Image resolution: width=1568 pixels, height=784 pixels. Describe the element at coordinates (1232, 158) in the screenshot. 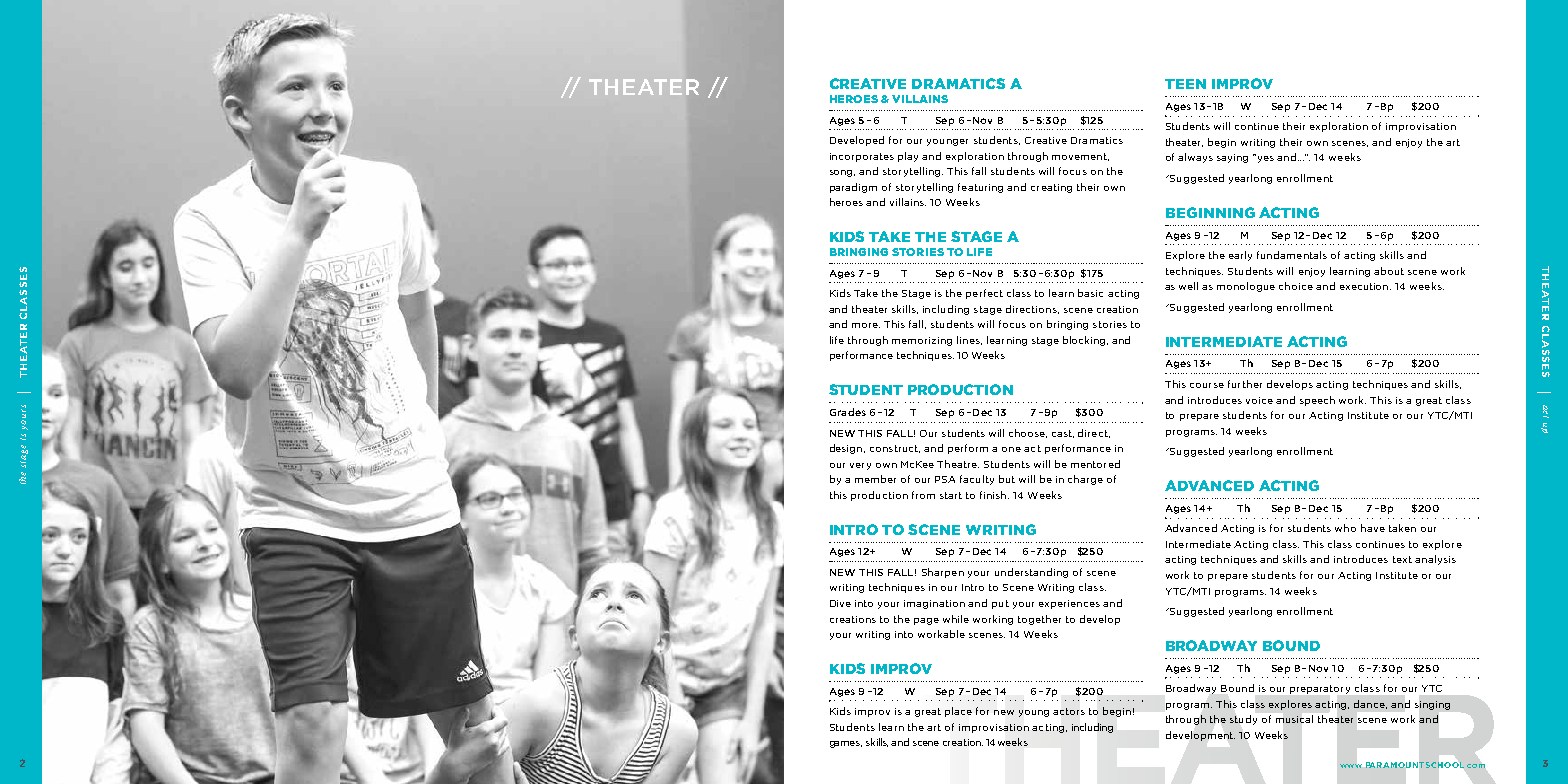

I see `saying` at that location.
